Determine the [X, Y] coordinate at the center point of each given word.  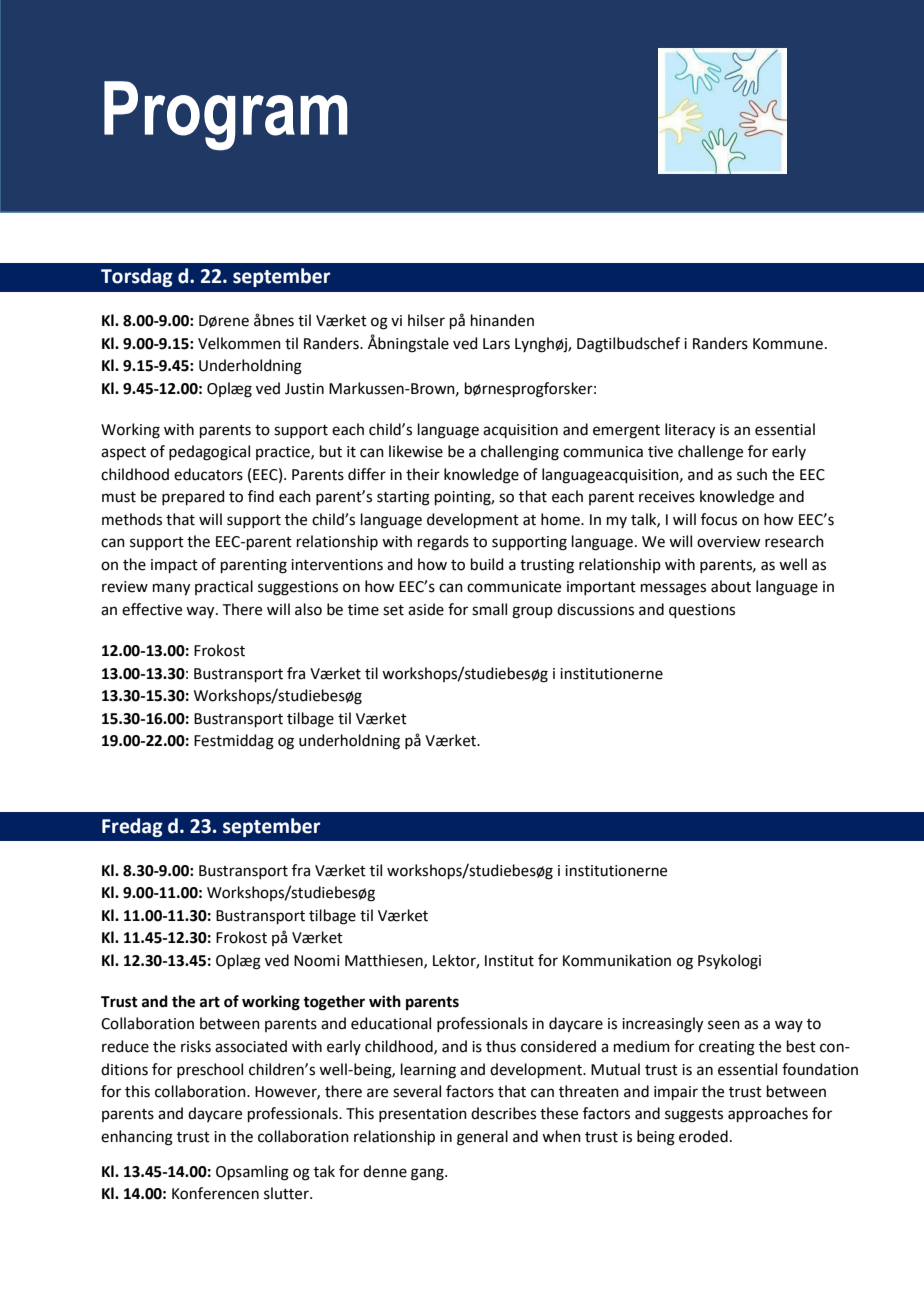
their [423, 474]
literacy [690, 431]
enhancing [137, 1138]
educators [208, 474]
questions [702, 611]
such [752, 474]
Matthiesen [385, 961]
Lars [496, 344]
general [482, 1138]
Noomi [316, 961]
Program [226, 116]
